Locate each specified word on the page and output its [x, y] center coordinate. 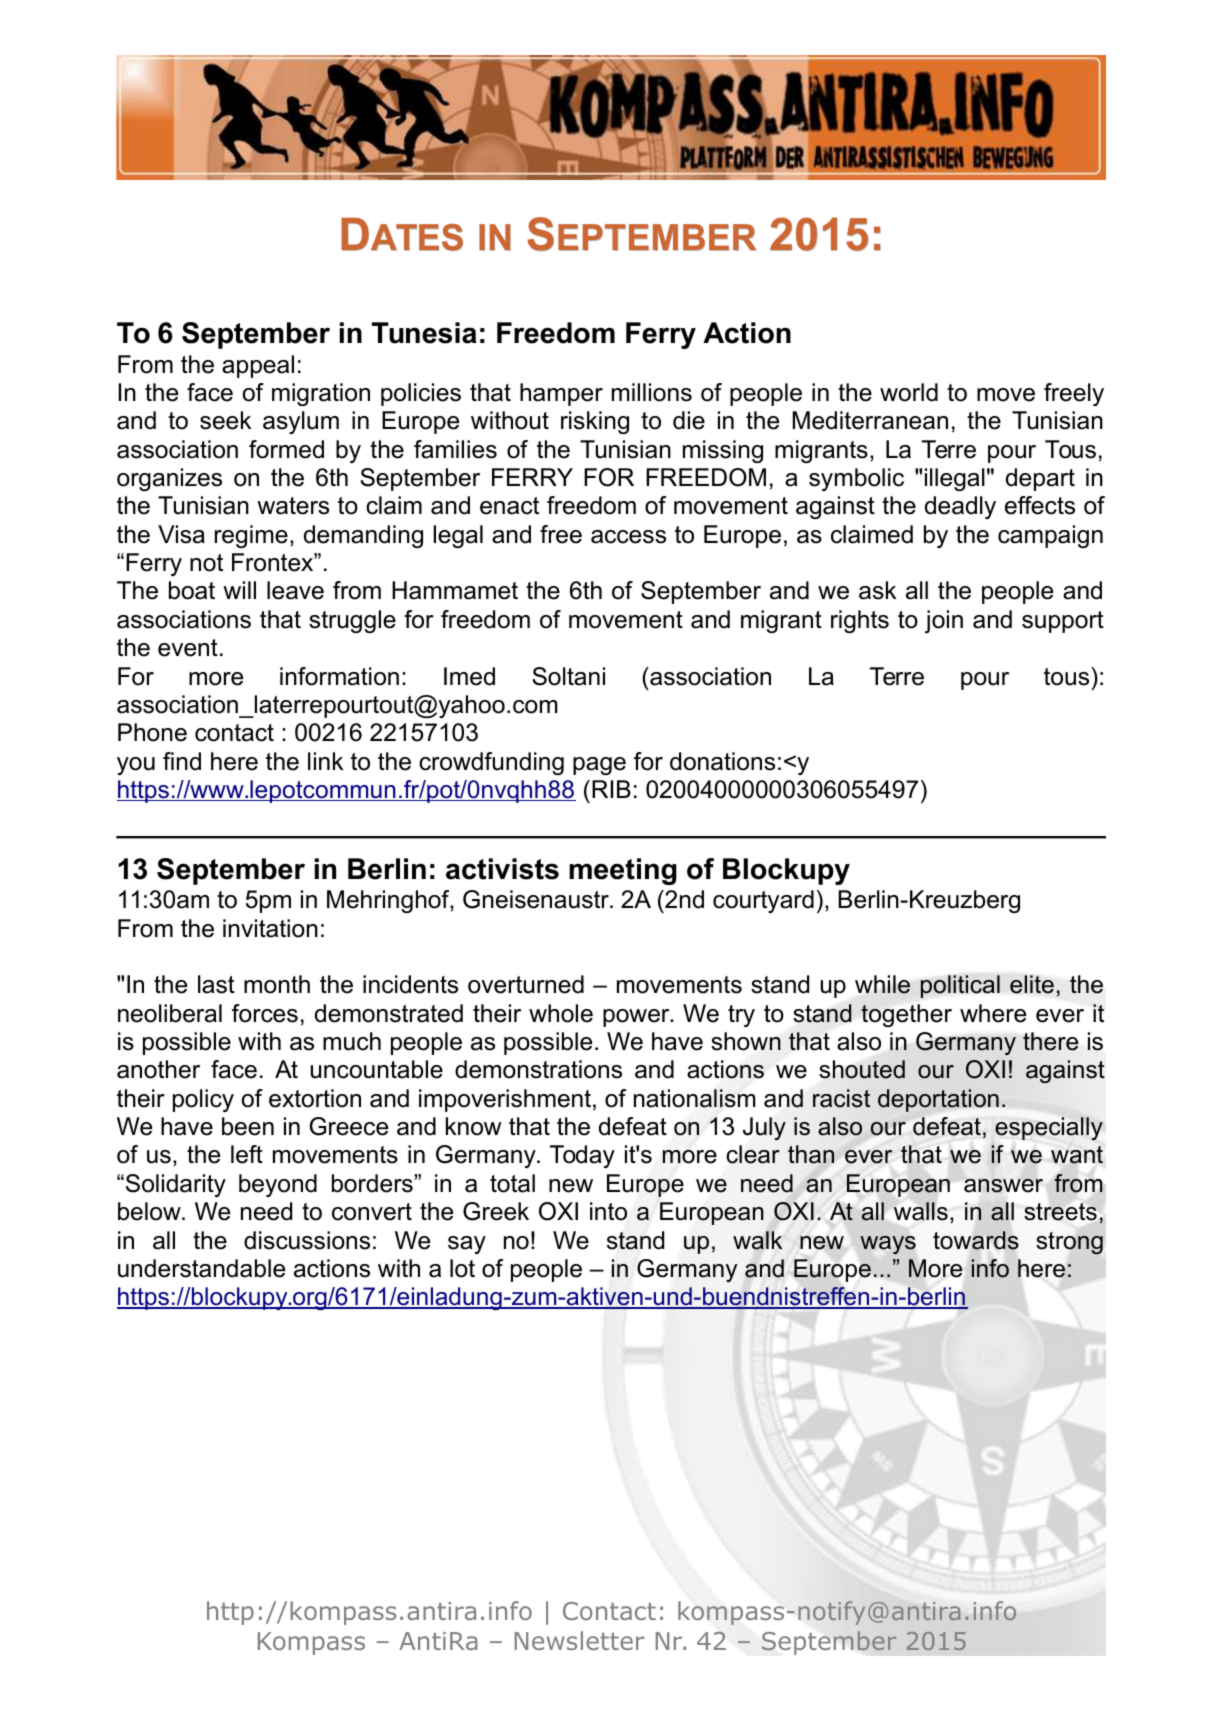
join [944, 621]
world [909, 392]
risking [595, 422]
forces [265, 1013]
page [599, 766]
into [608, 1211]
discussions [307, 1240]
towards [976, 1240]
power [637, 1018]
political [960, 986]
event [188, 648]
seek [225, 420]
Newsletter [579, 1640]
